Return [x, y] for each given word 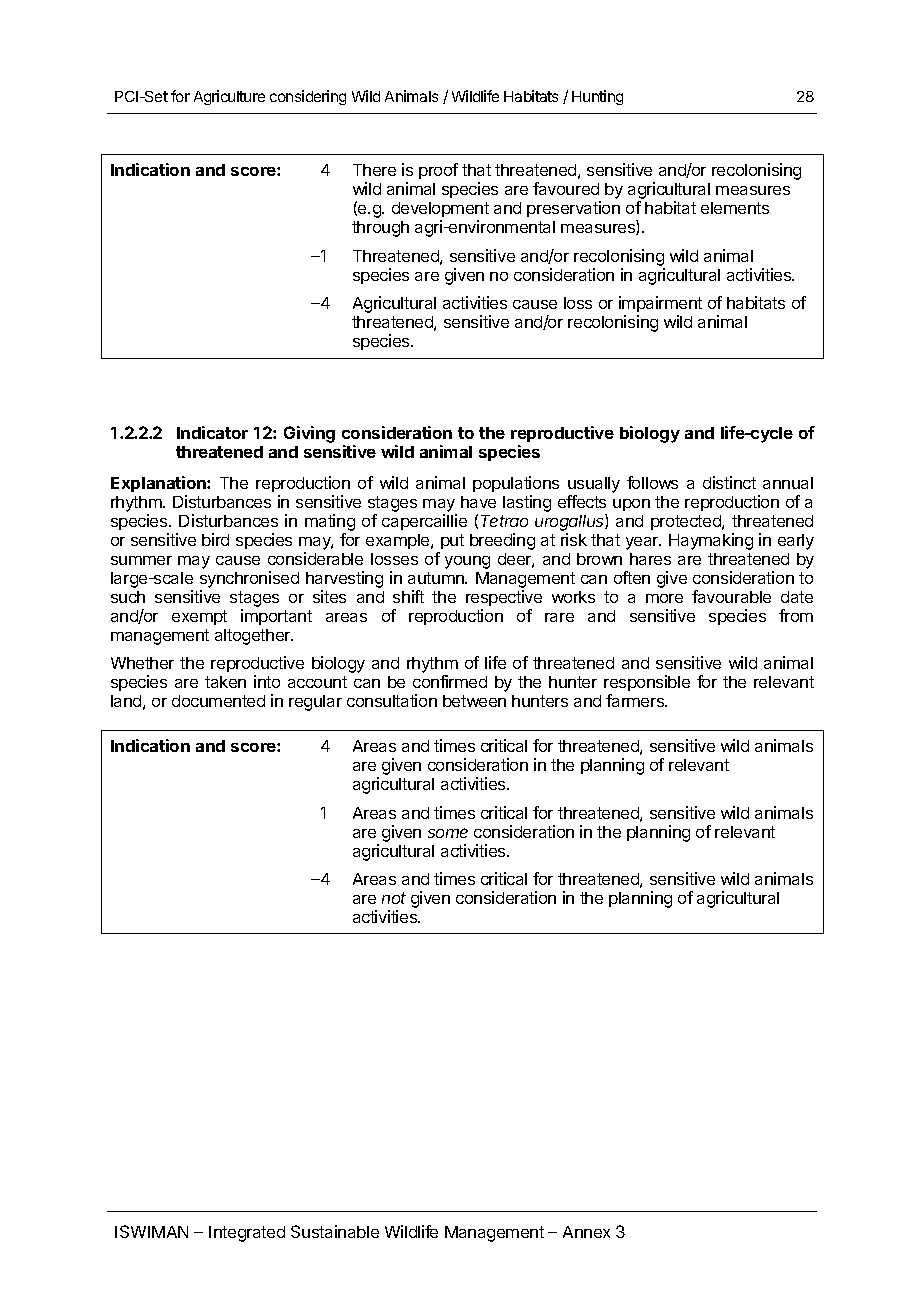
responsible [647, 685]
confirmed [450, 681]
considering [308, 97]
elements [735, 208]
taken [225, 682]
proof [438, 171]
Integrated [247, 1234]
